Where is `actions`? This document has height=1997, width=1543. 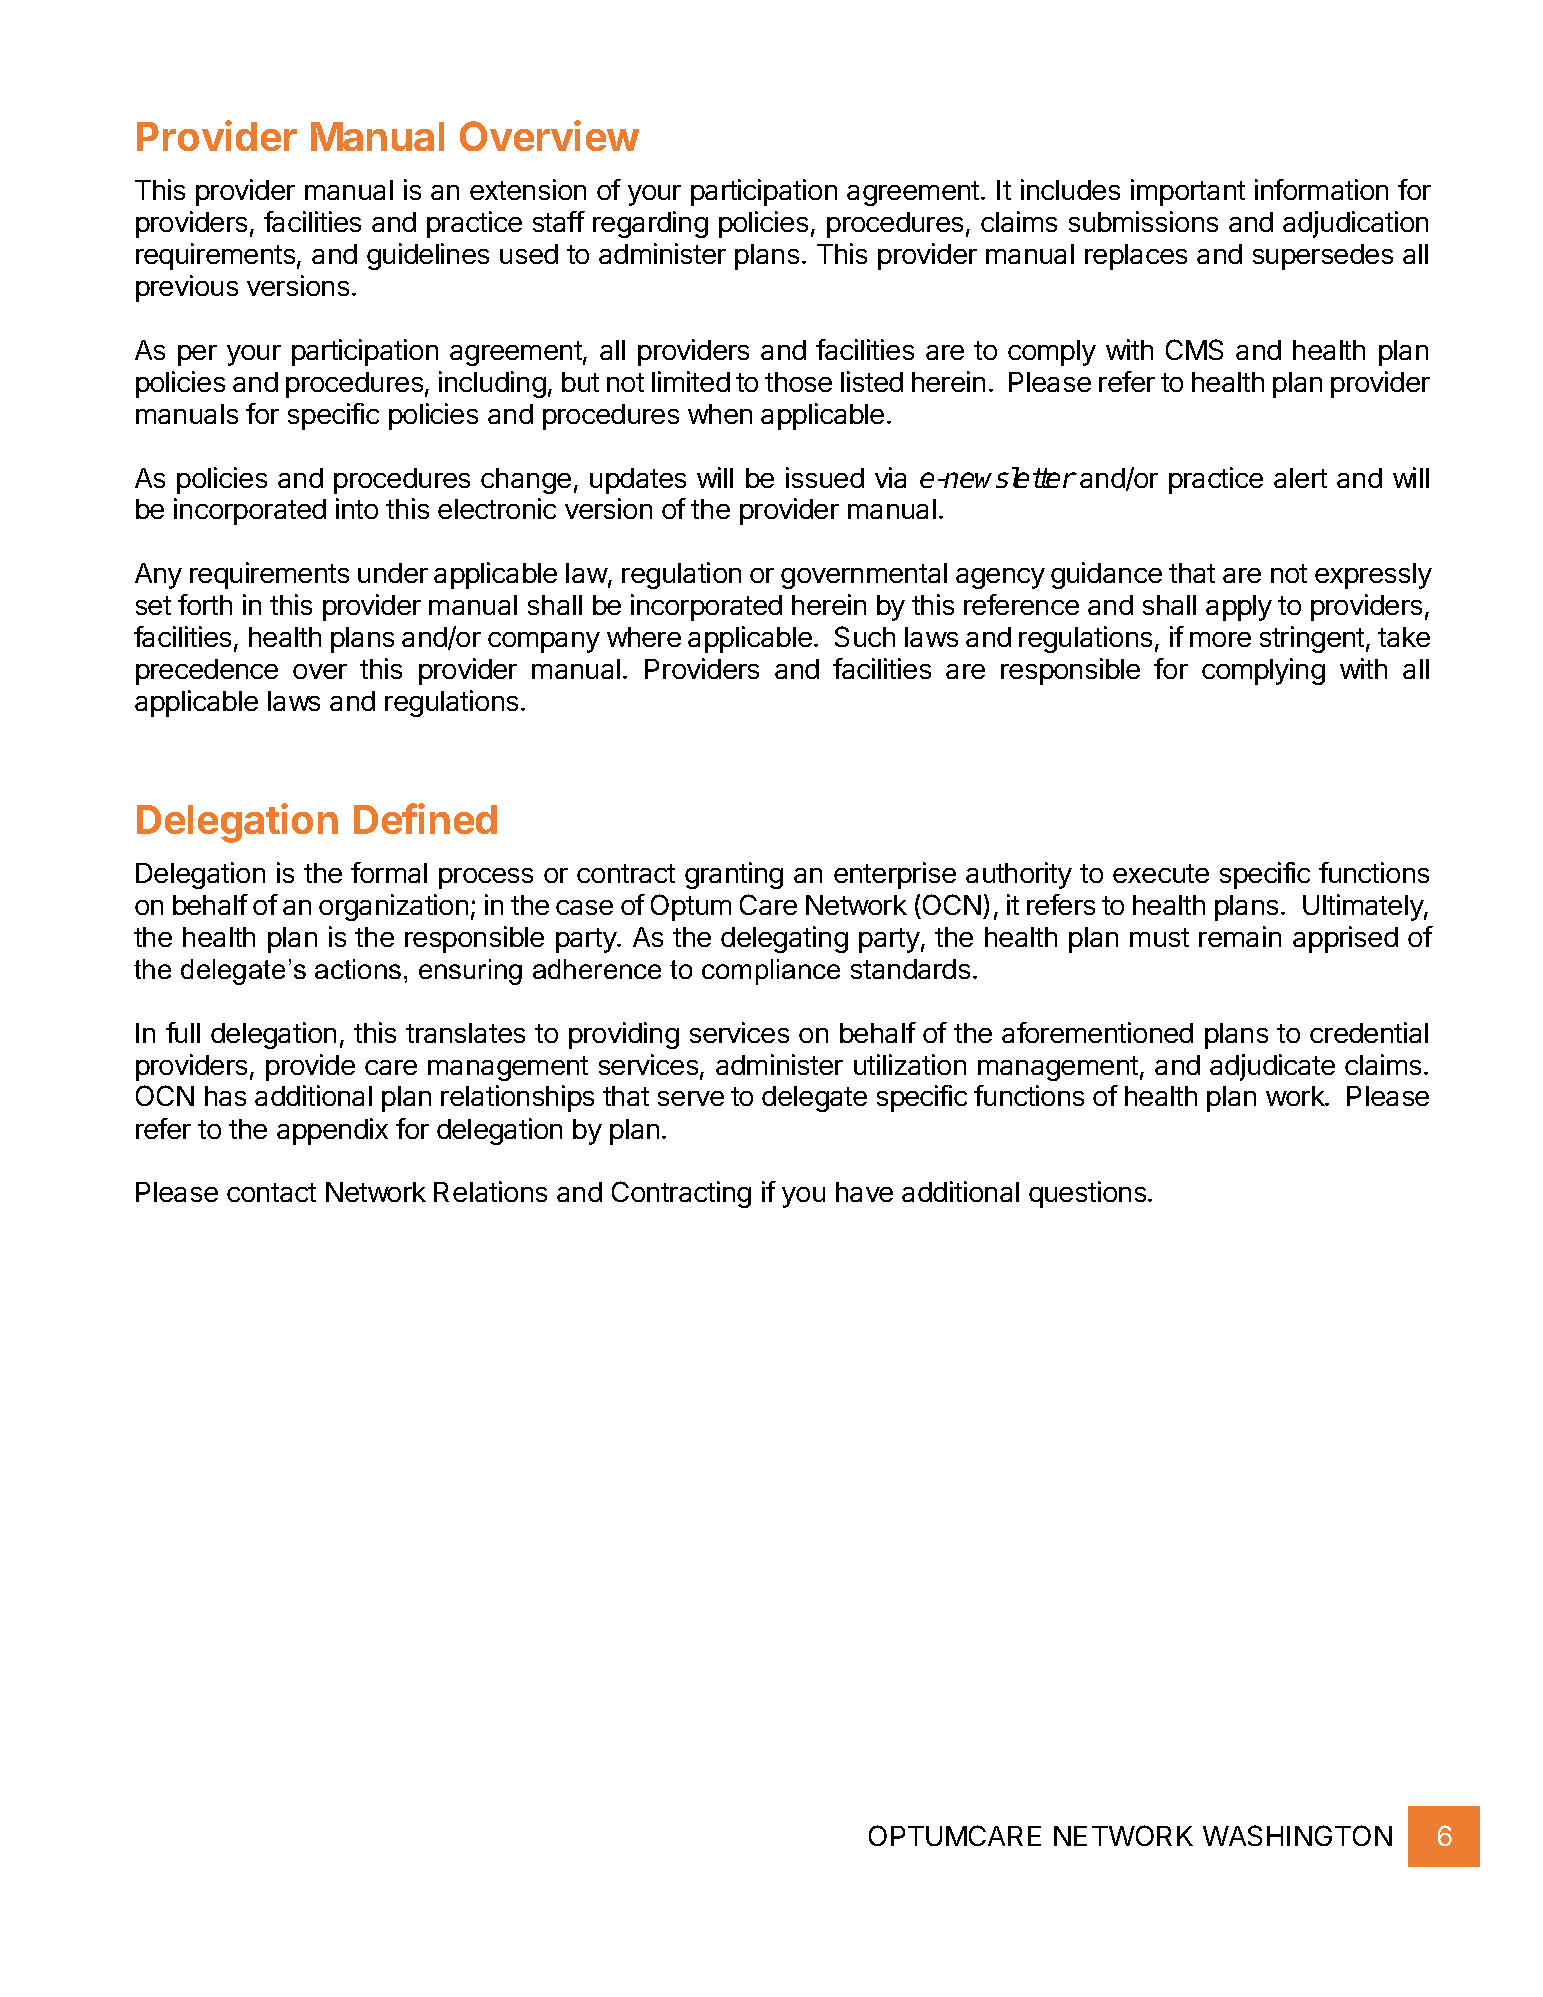 actions is located at coordinates (358, 969).
